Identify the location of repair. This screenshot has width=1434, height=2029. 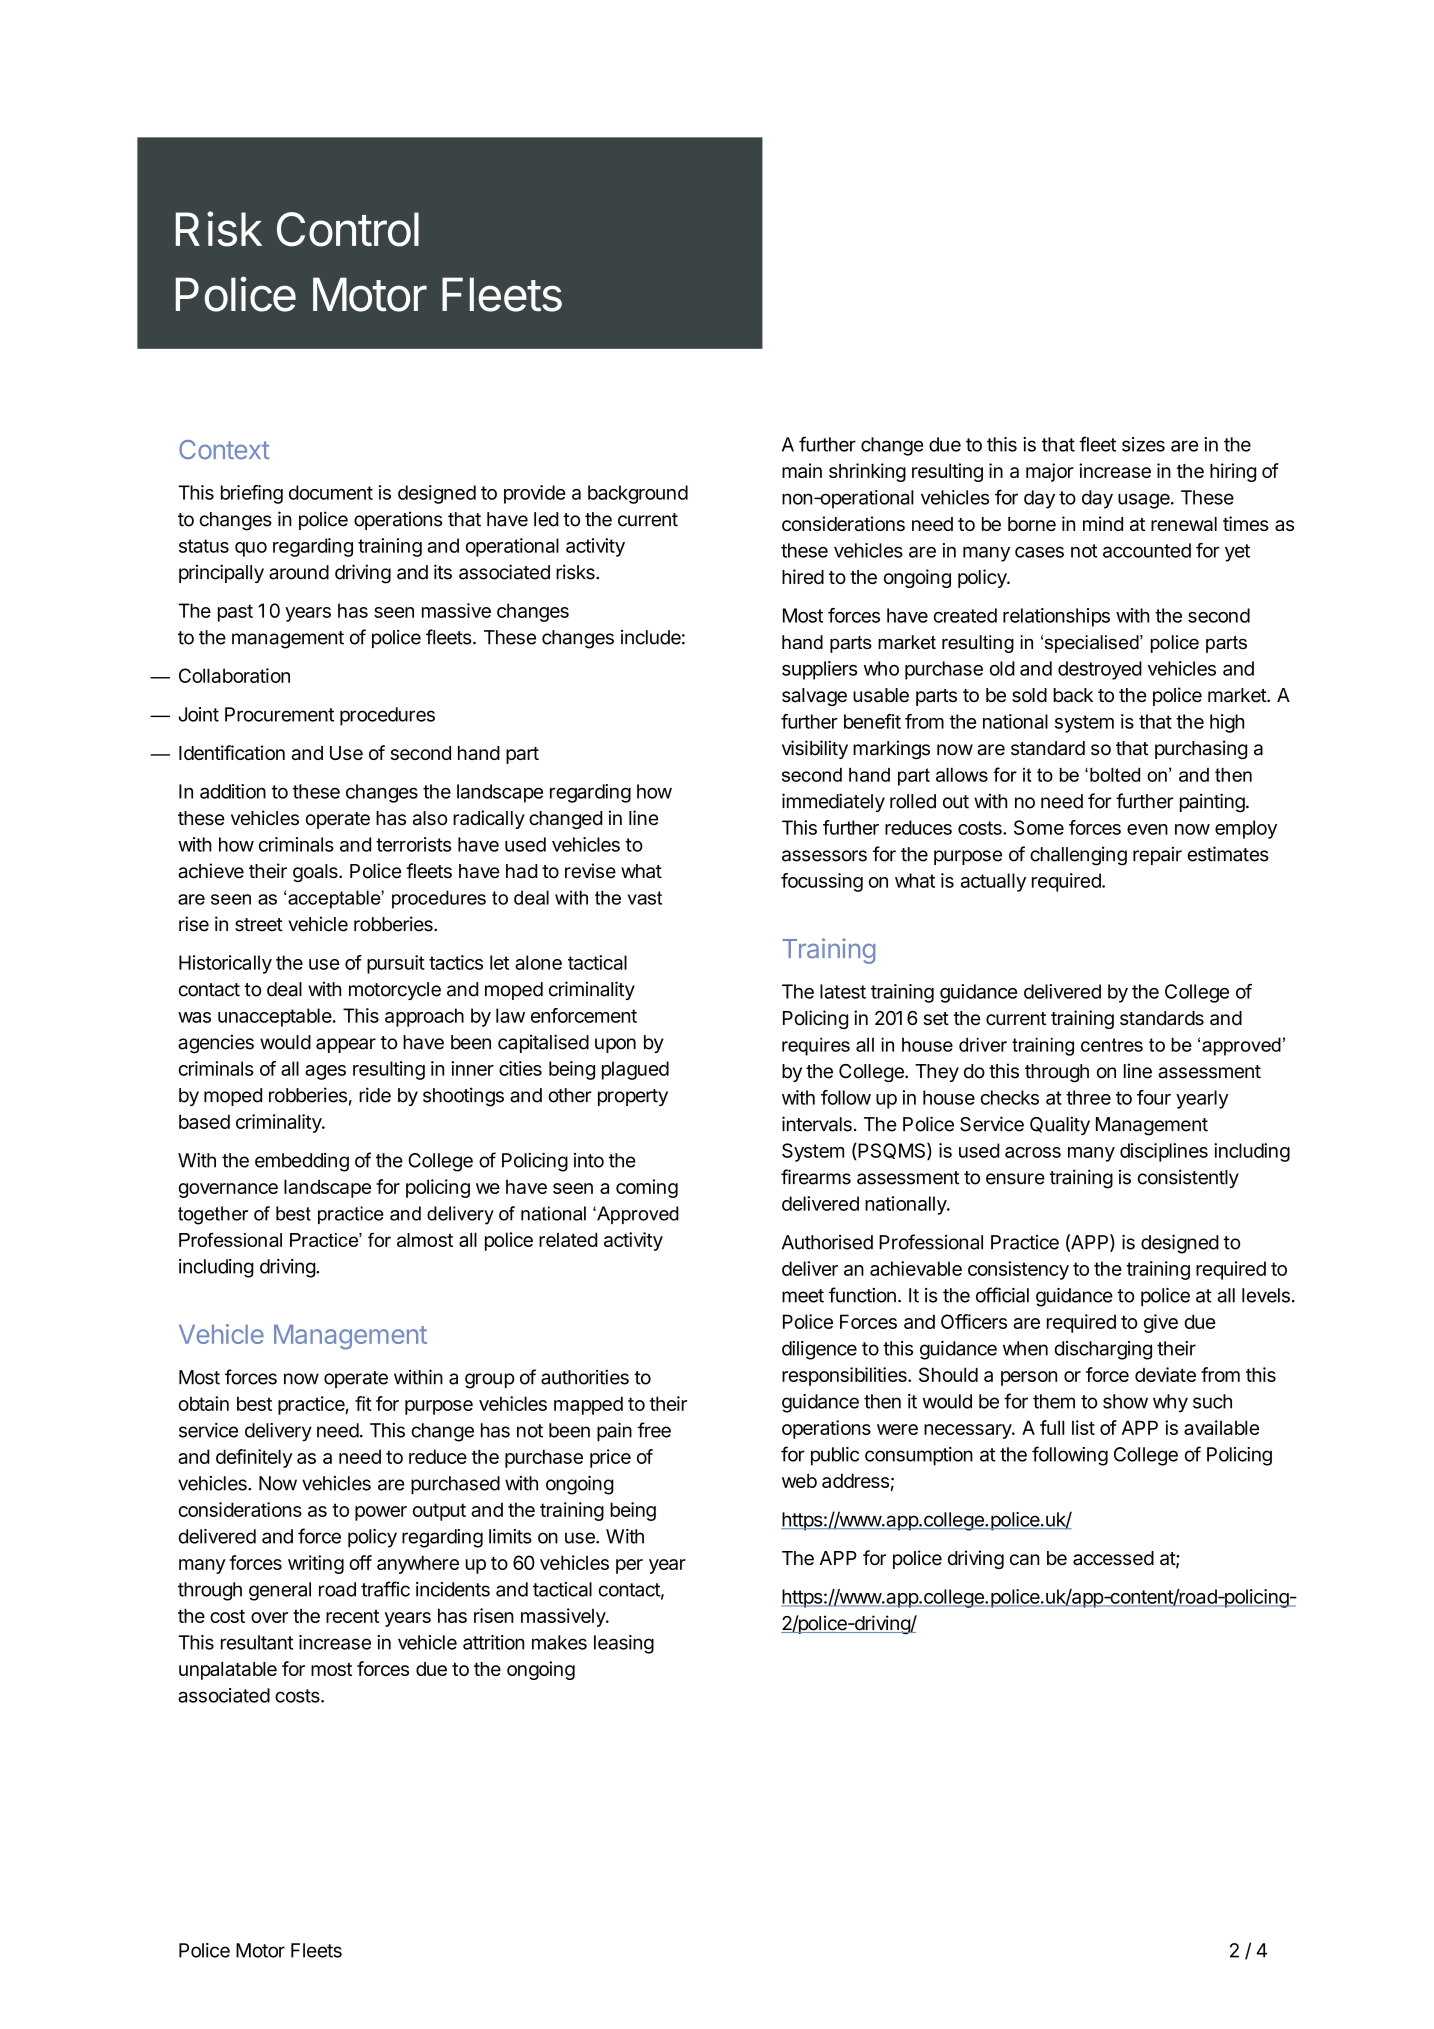
(1157, 855).
